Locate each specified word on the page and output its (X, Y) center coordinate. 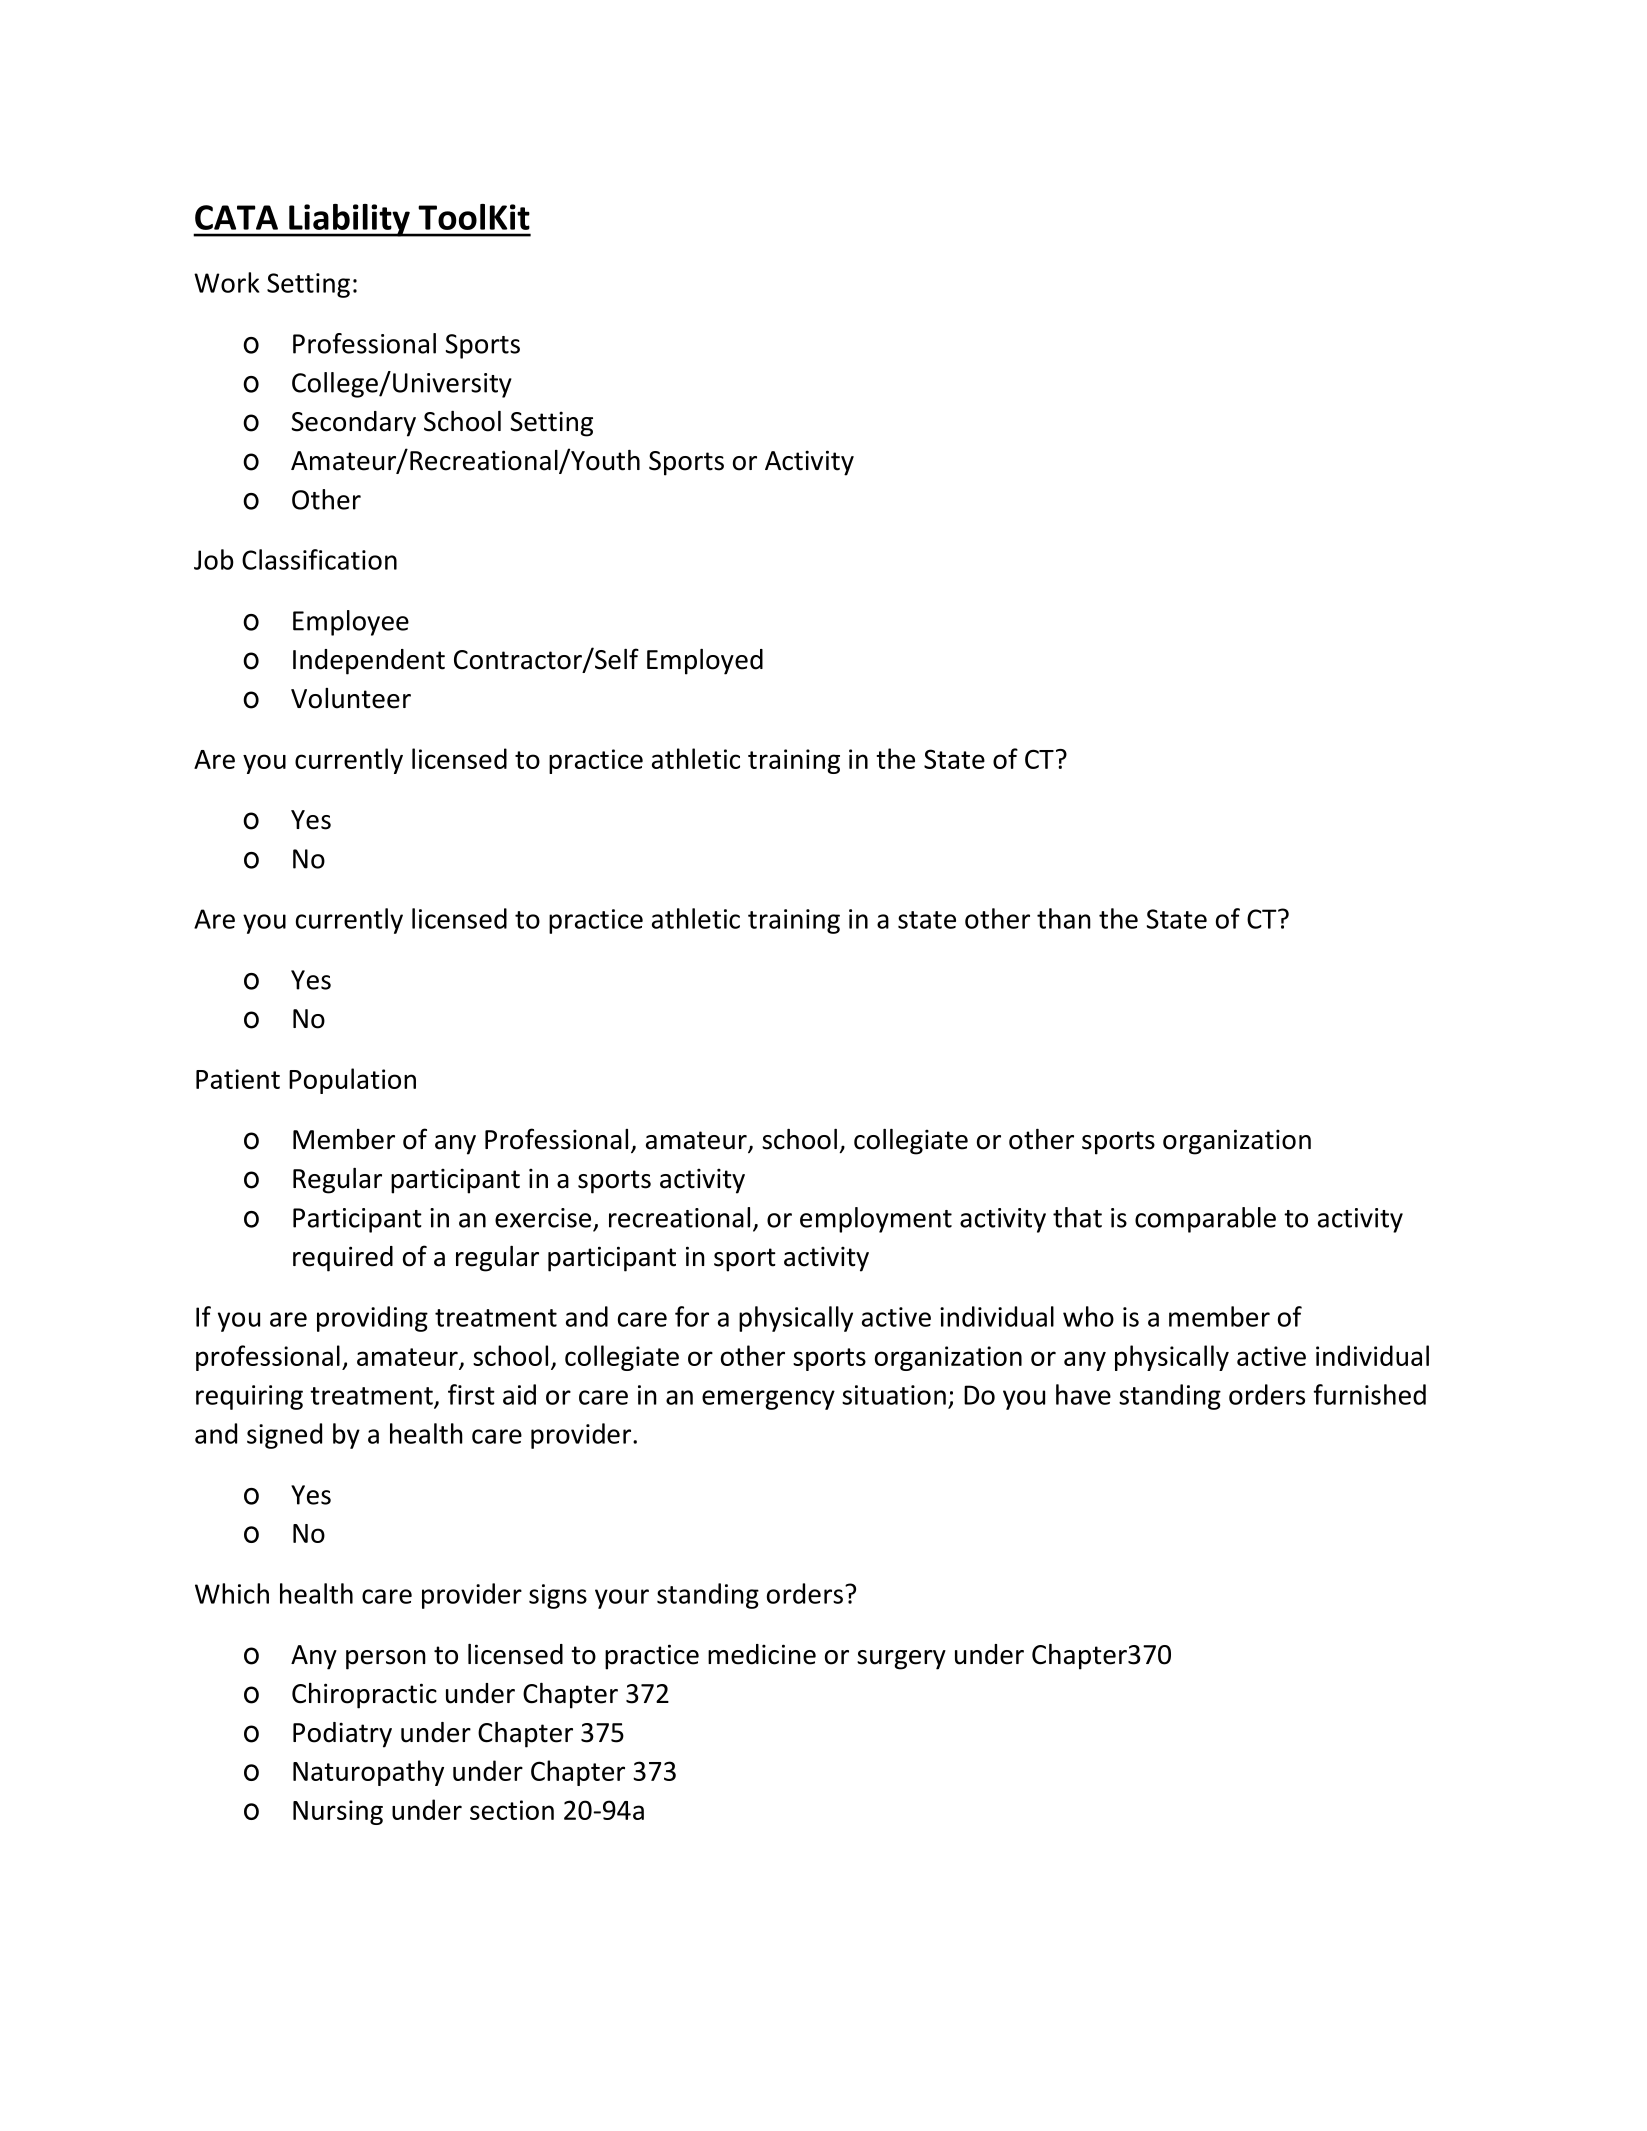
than (1064, 918)
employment (876, 1220)
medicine (762, 1654)
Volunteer (351, 698)
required (343, 1259)
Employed (705, 662)
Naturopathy (368, 1773)
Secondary (353, 424)
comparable (1205, 1220)
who (1088, 1316)
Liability (349, 220)
